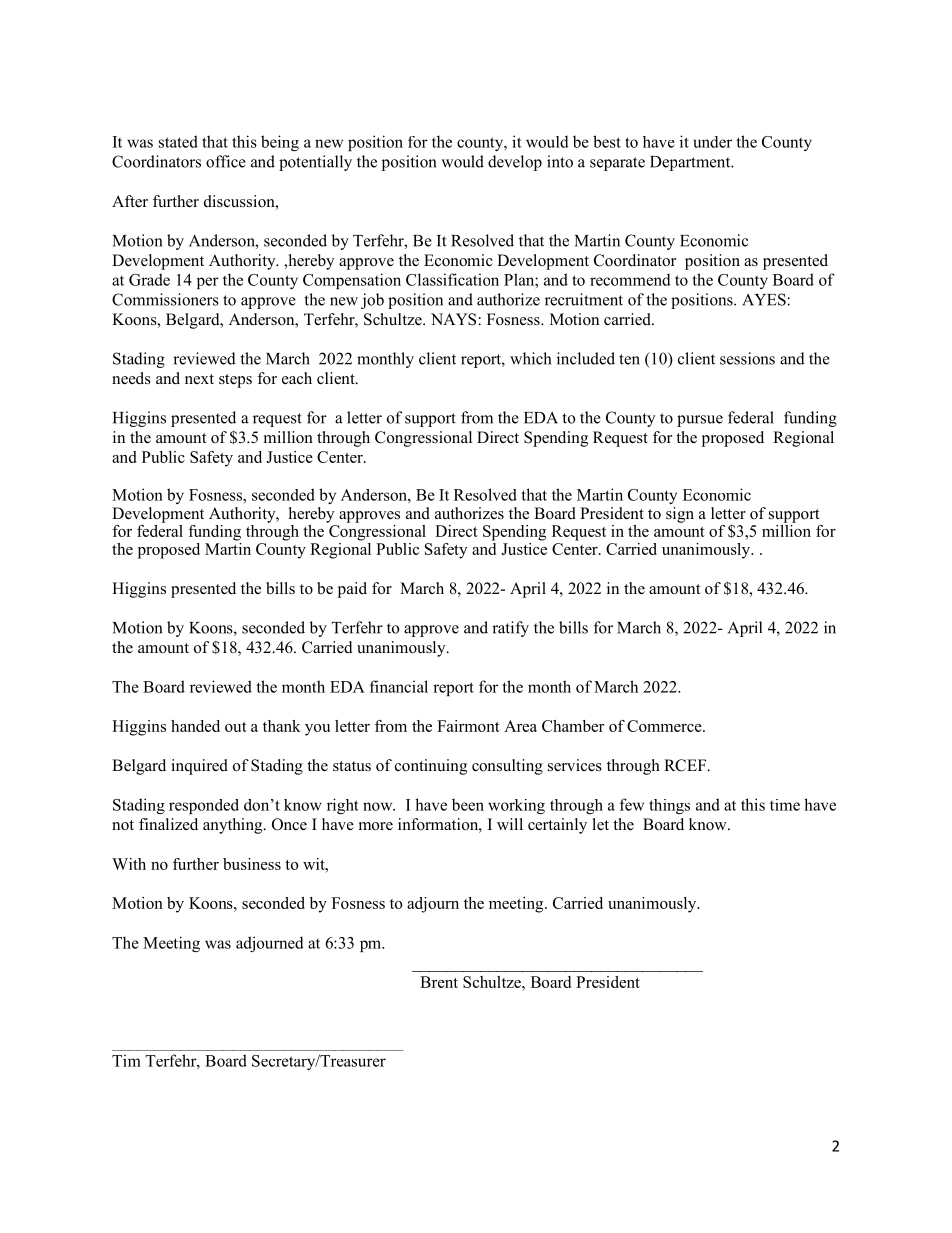 The height and width of the screenshot is (1233, 952). Describe the element at coordinates (510, 629) in the screenshot. I see `ratify` at that location.
